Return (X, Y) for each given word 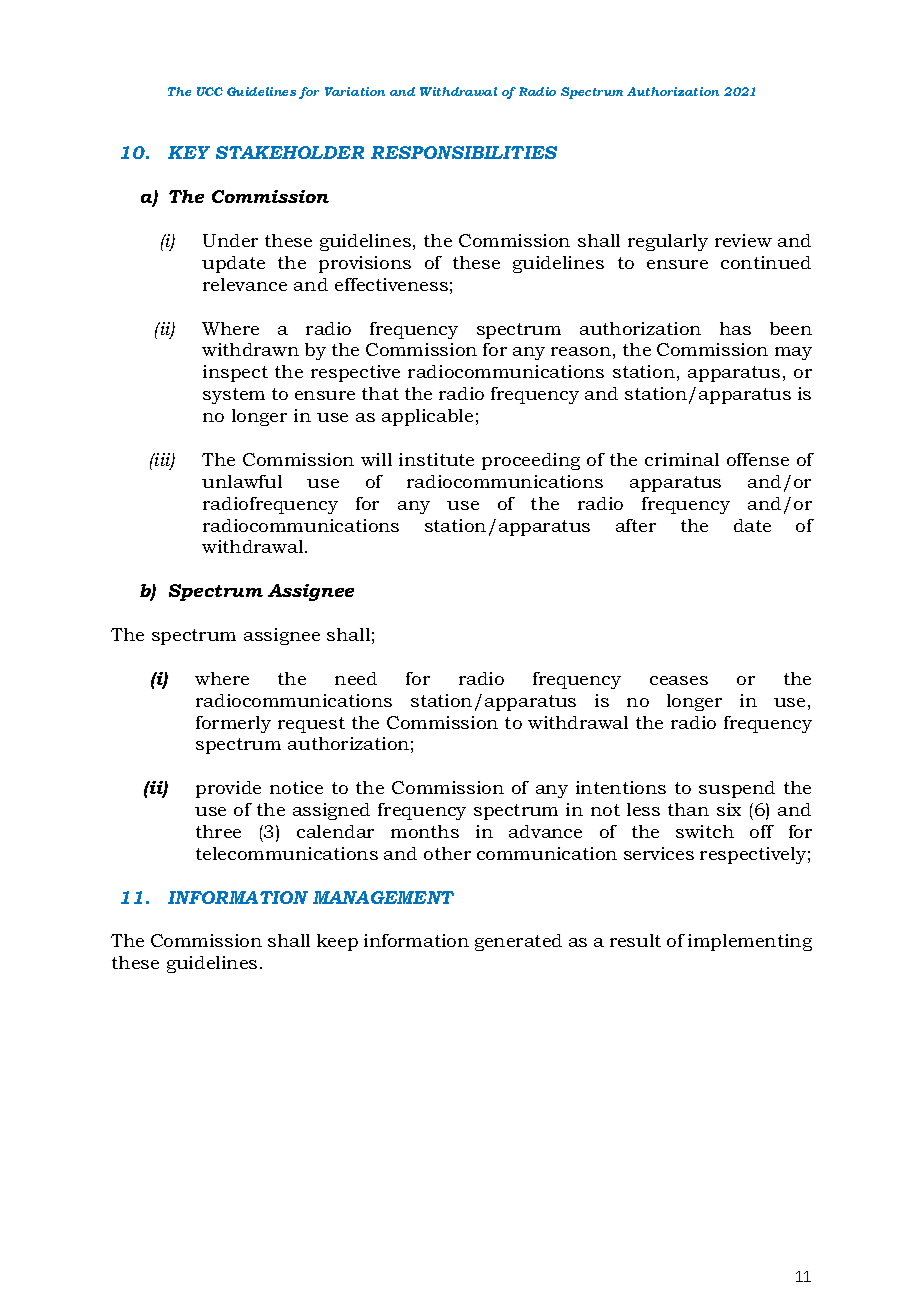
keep (337, 942)
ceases (679, 680)
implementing (750, 942)
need (356, 678)
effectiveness (391, 284)
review (743, 240)
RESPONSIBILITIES (464, 152)
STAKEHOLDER (290, 152)
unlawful (242, 481)
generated (518, 942)
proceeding (531, 461)
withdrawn (250, 349)
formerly (233, 724)
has (735, 328)
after (636, 525)
